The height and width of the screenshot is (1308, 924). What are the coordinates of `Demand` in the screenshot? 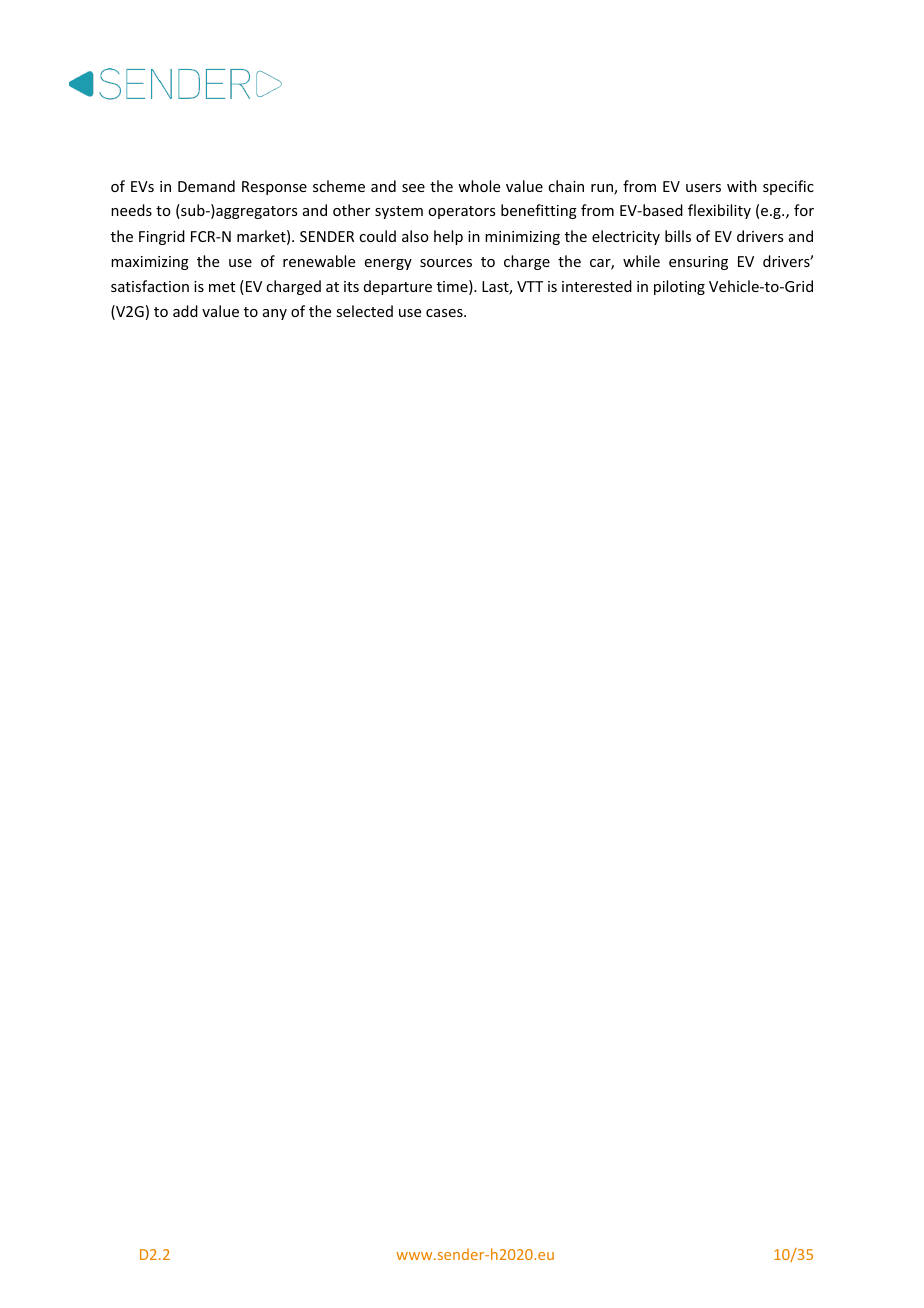 It's located at (206, 186).
